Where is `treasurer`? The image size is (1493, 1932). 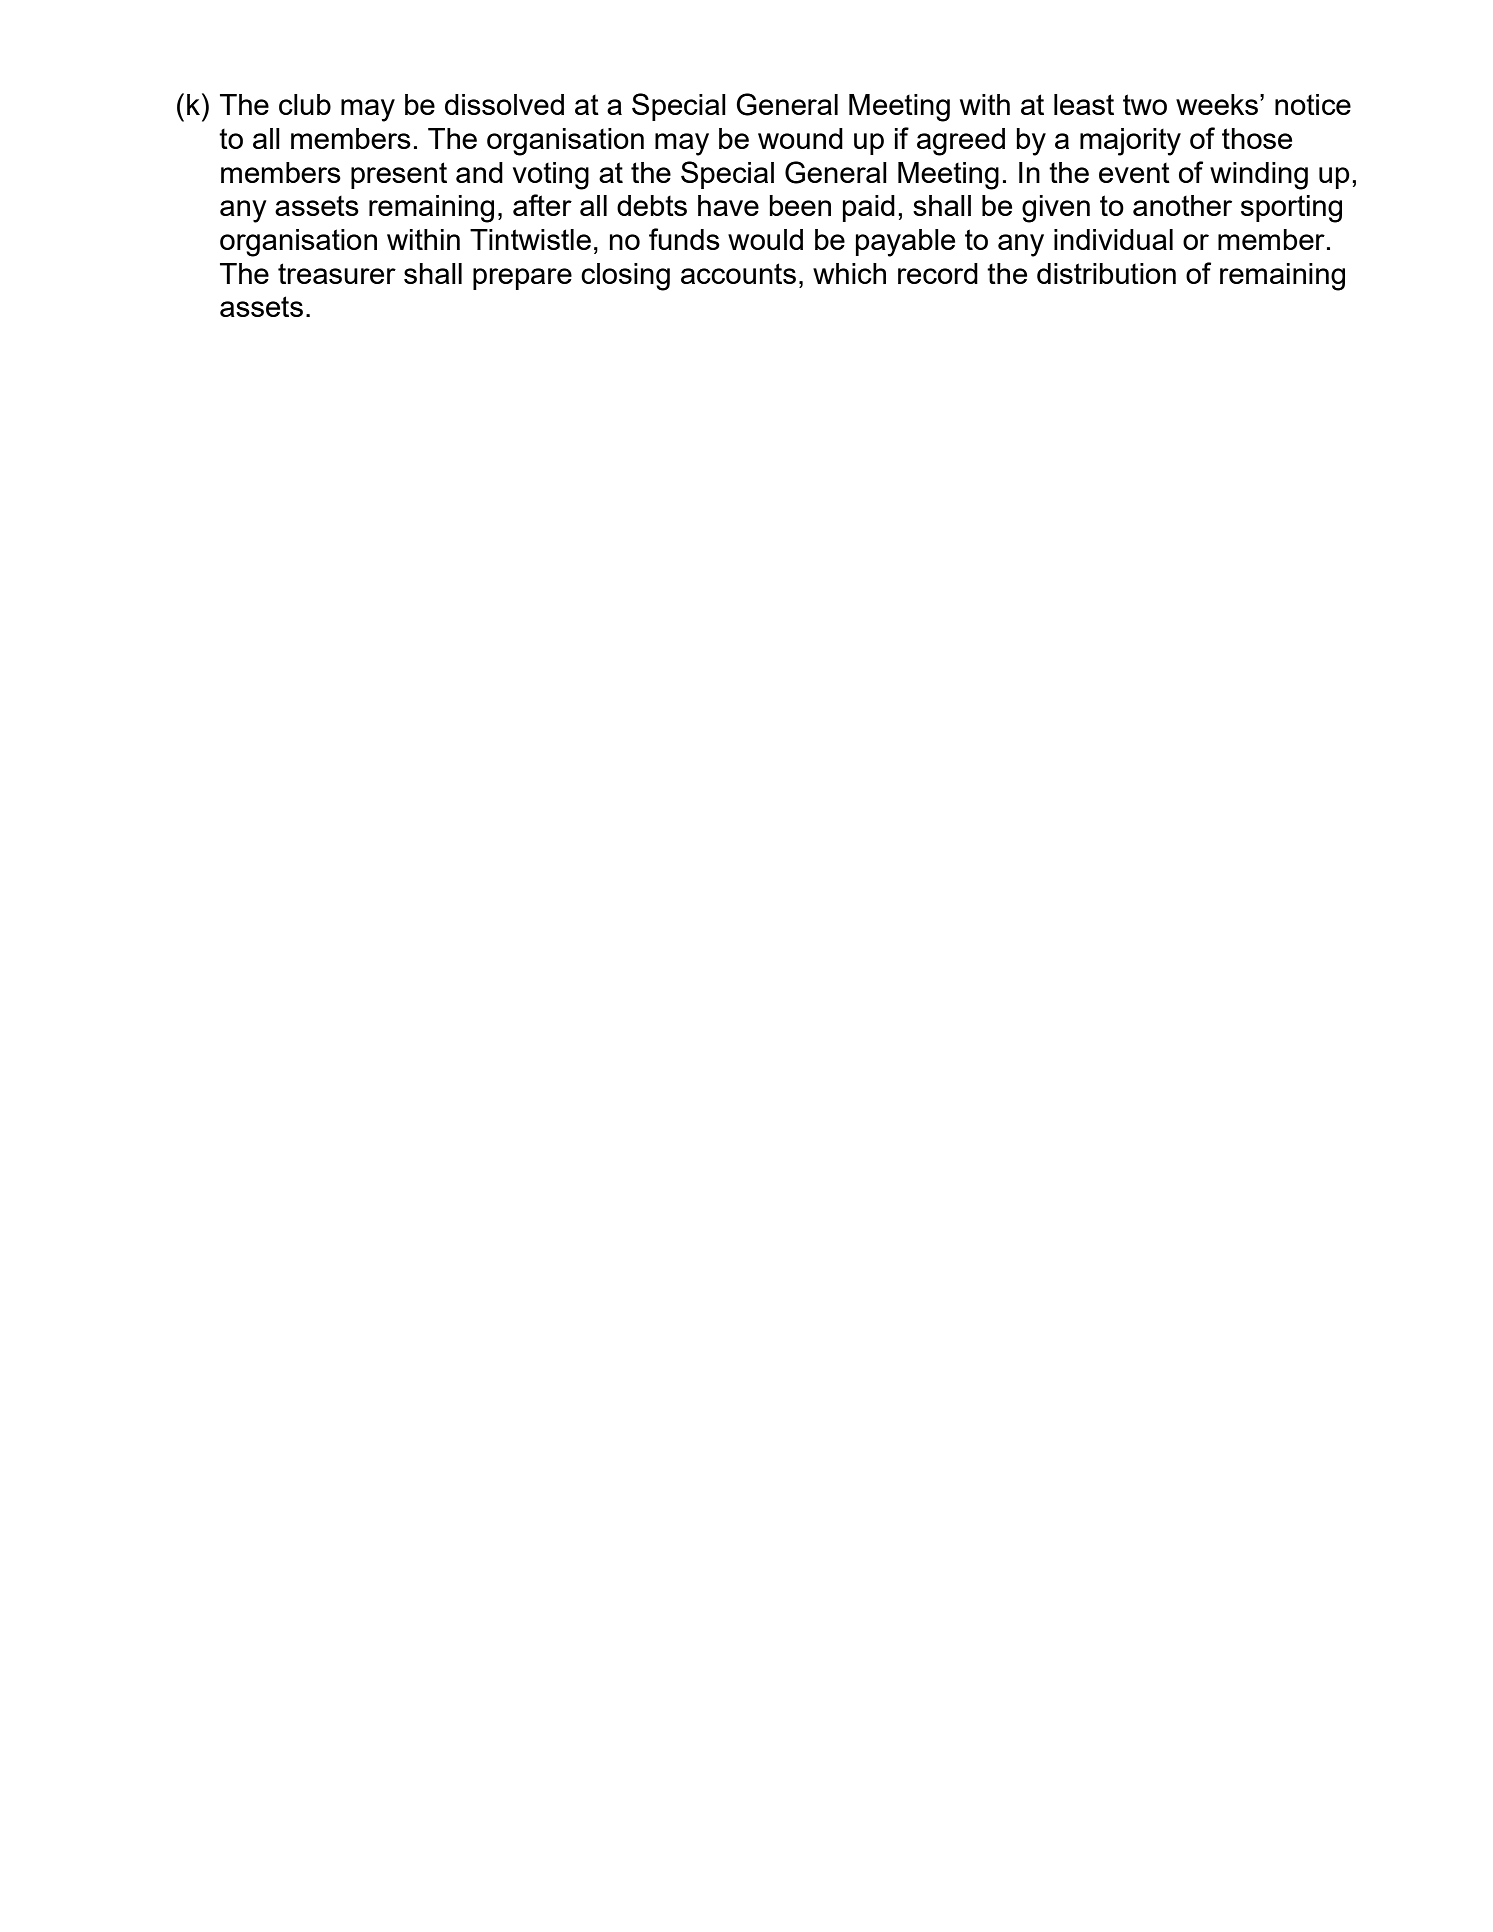
treasurer is located at coordinates (337, 273).
